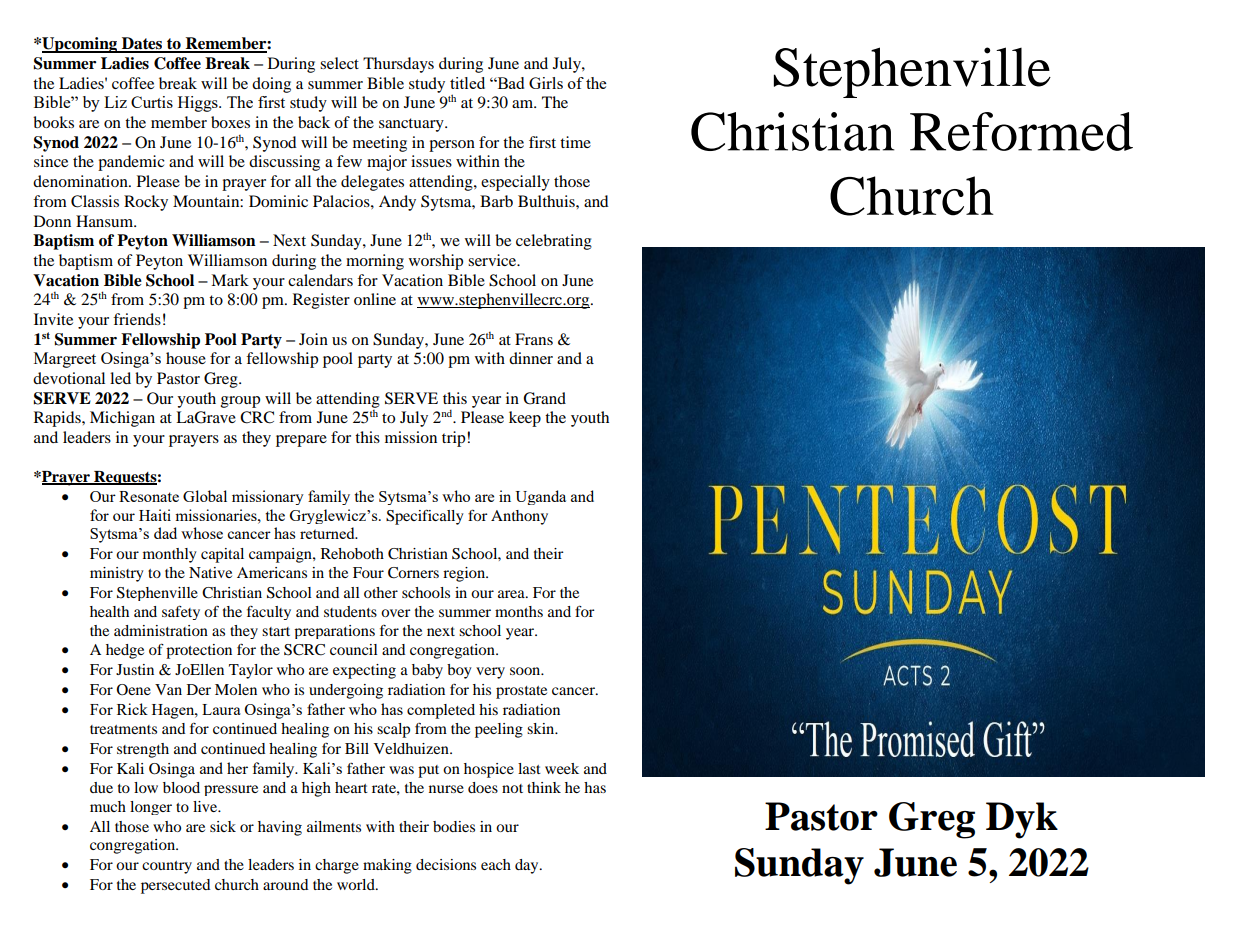  I want to click on Reformed, so click(1021, 131).
